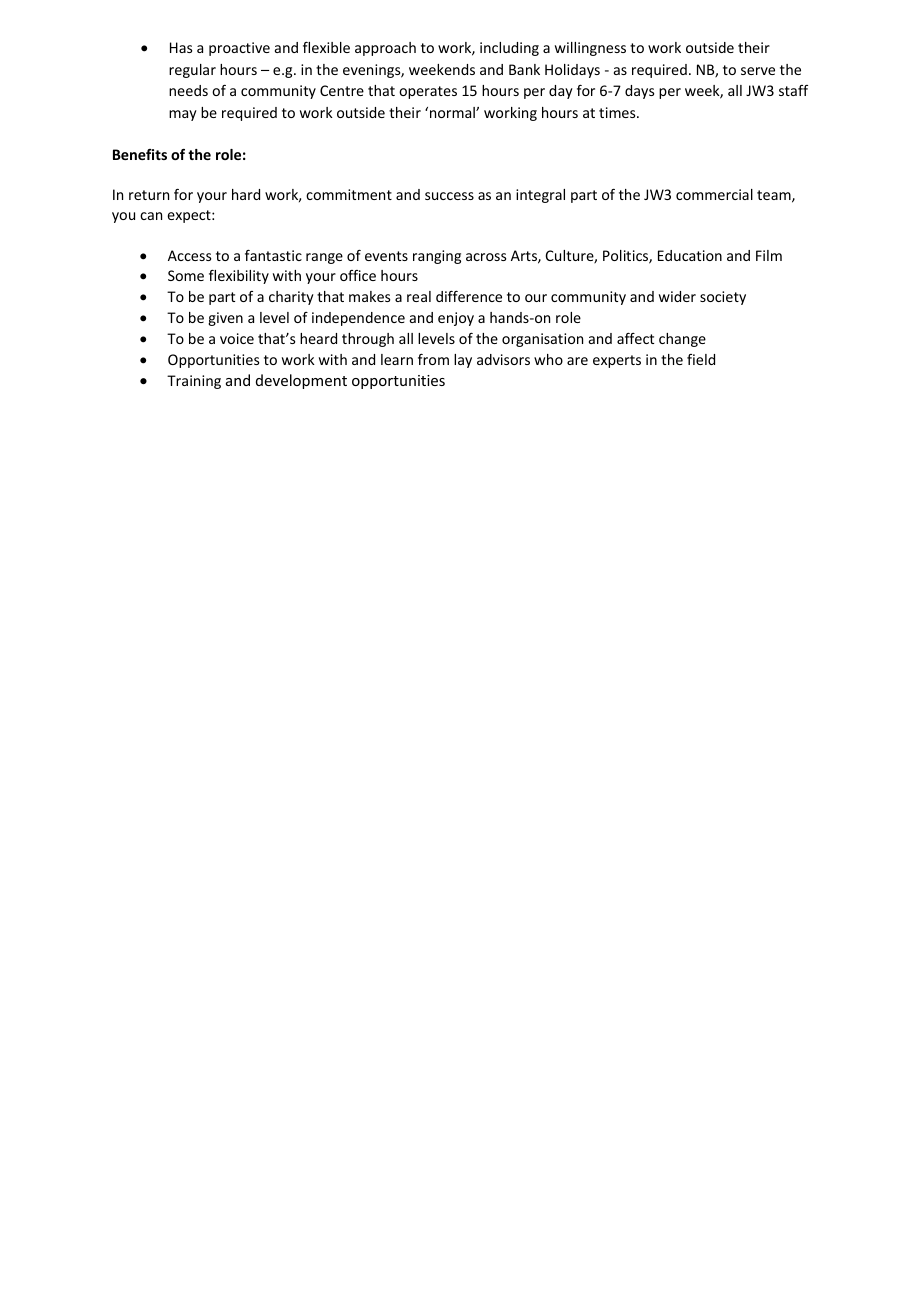  What do you see at coordinates (194, 382) in the screenshot?
I see `Training` at bounding box center [194, 382].
